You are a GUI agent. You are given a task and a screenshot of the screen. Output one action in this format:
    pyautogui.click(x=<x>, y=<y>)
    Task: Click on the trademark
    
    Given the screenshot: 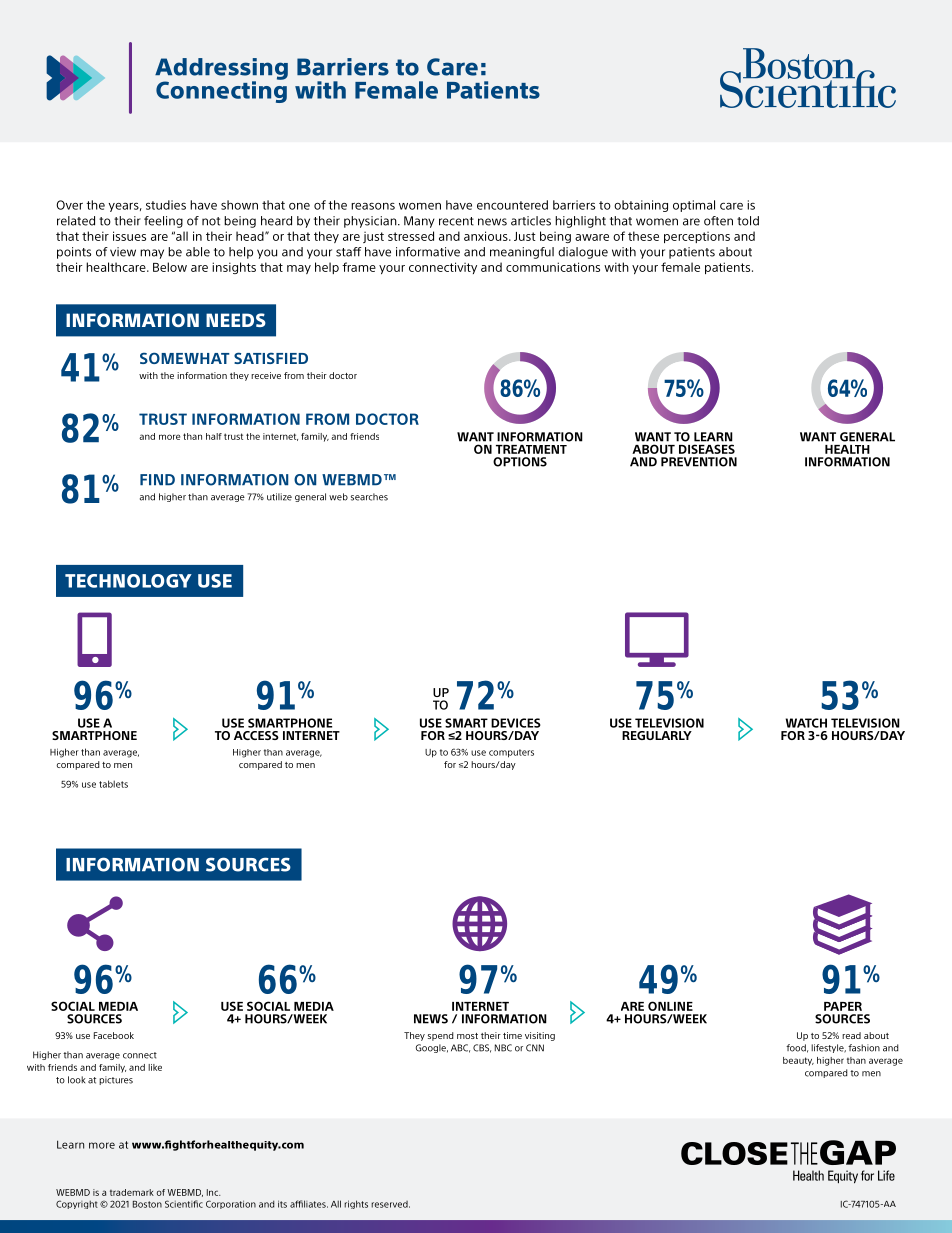 What is the action you would take?
    pyautogui.click(x=132, y=1192)
